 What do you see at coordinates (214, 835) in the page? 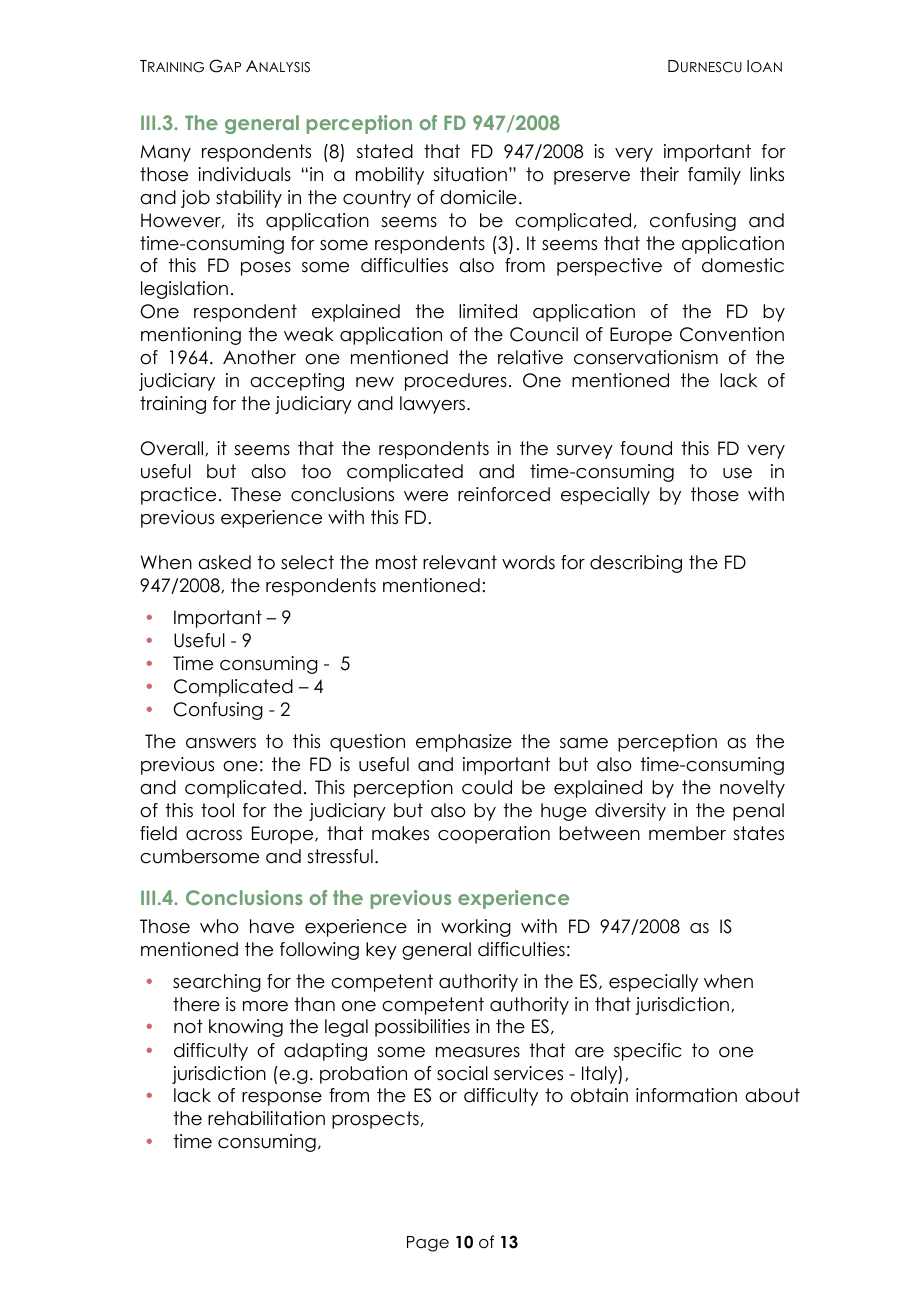
I see `across` at bounding box center [214, 835].
